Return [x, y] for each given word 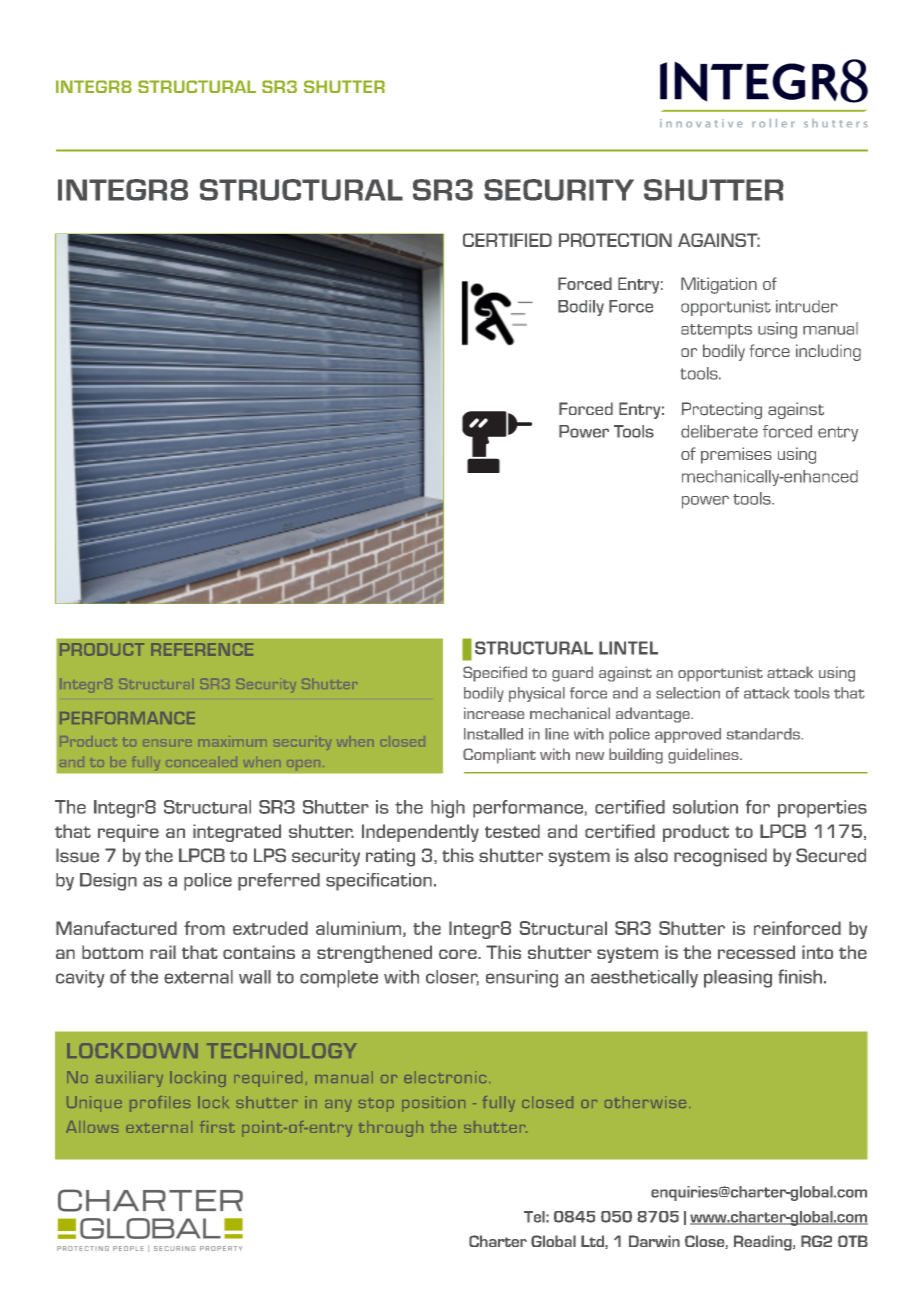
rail [163, 952]
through [391, 1129]
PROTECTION [615, 240]
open [303, 765]
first [217, 1127]
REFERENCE [202, 649]
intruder [807, 306]
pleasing [738, 979]
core [459, 954]
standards [764, 734]
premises [736, 455]
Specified [495, 674]
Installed [493, 734]
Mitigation [719, 285]
